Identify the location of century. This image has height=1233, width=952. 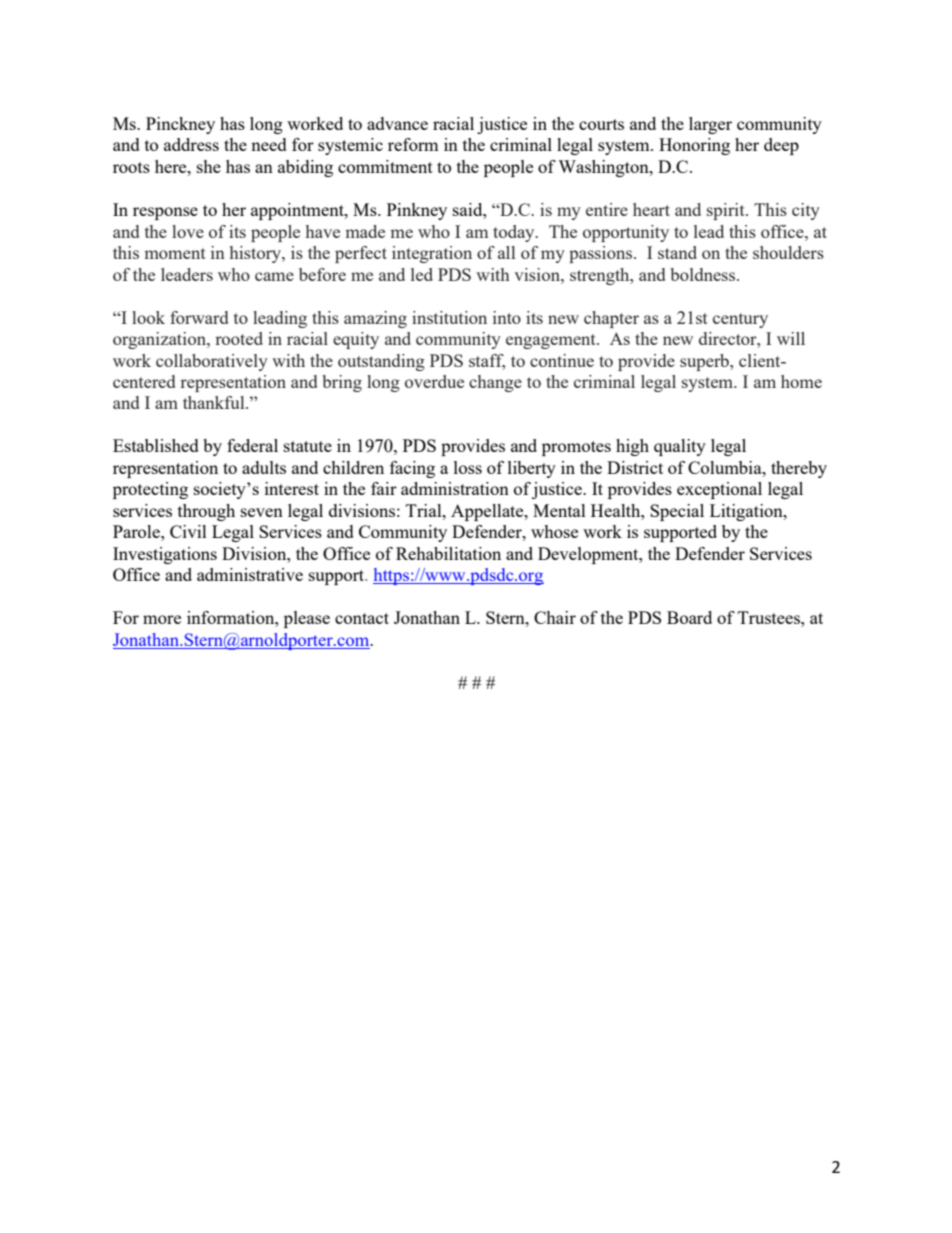
(740, 320).
